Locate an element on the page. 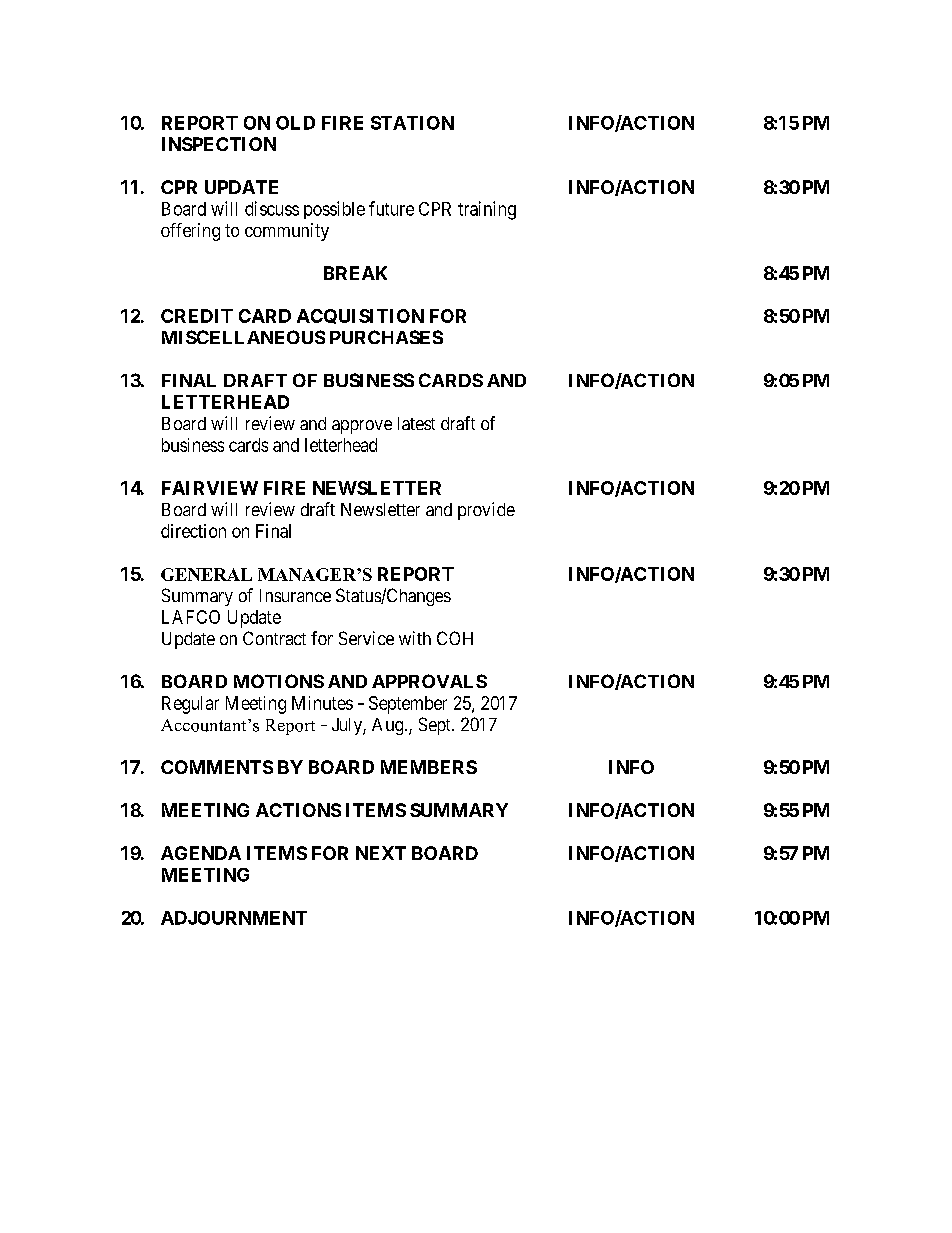 This page has height=1233, width=952. Service is located at coordinates (366, 638).
